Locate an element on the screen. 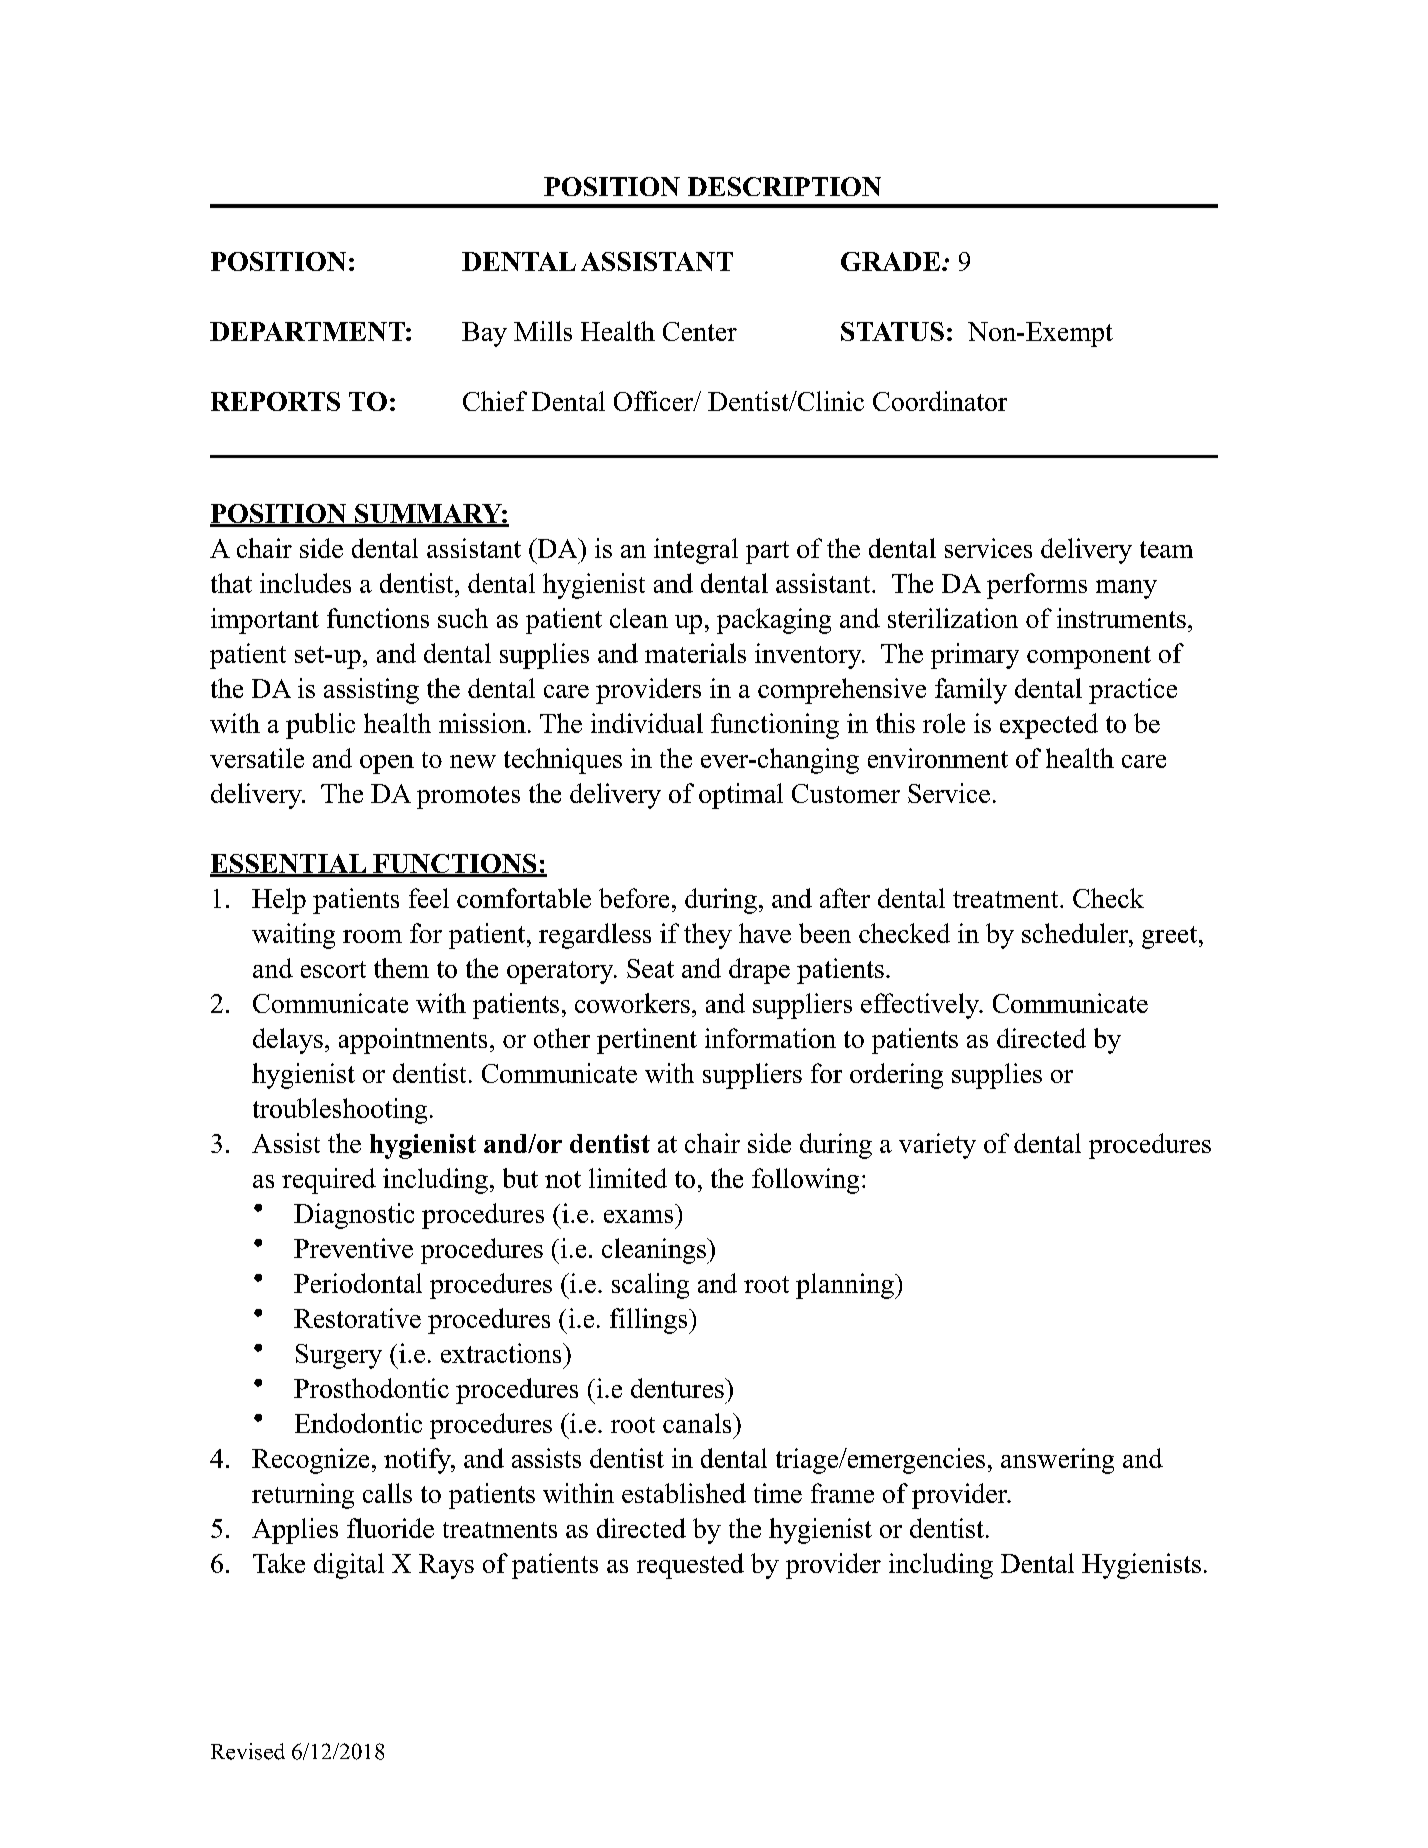  escort is located at coordinates (333, 969).
